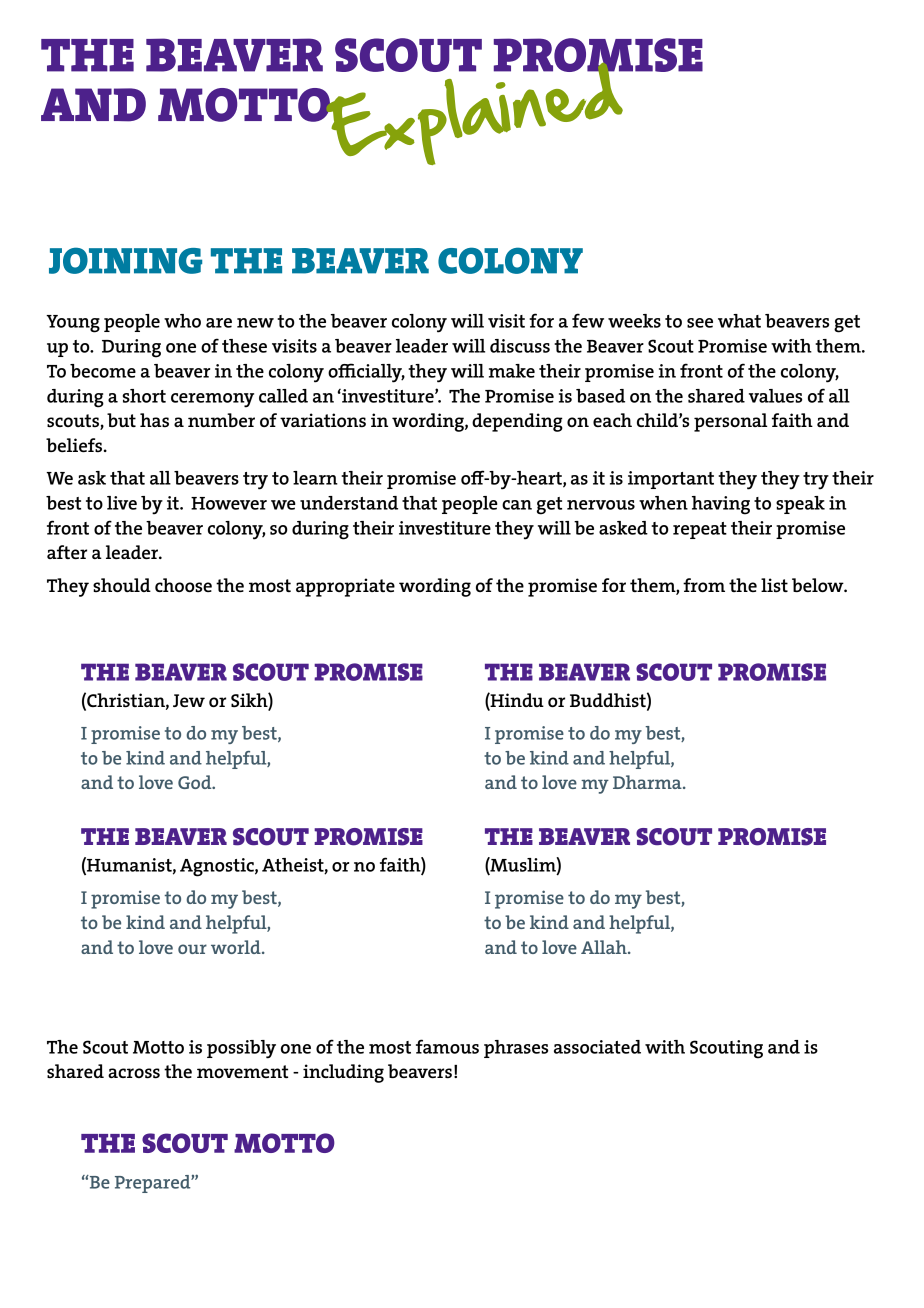 The height and width of the screenshot is (1308, 924). What do you see at coordinates (125, 260) in the screenshot?
I see `JOINING` at bounding box center [125, 260].
